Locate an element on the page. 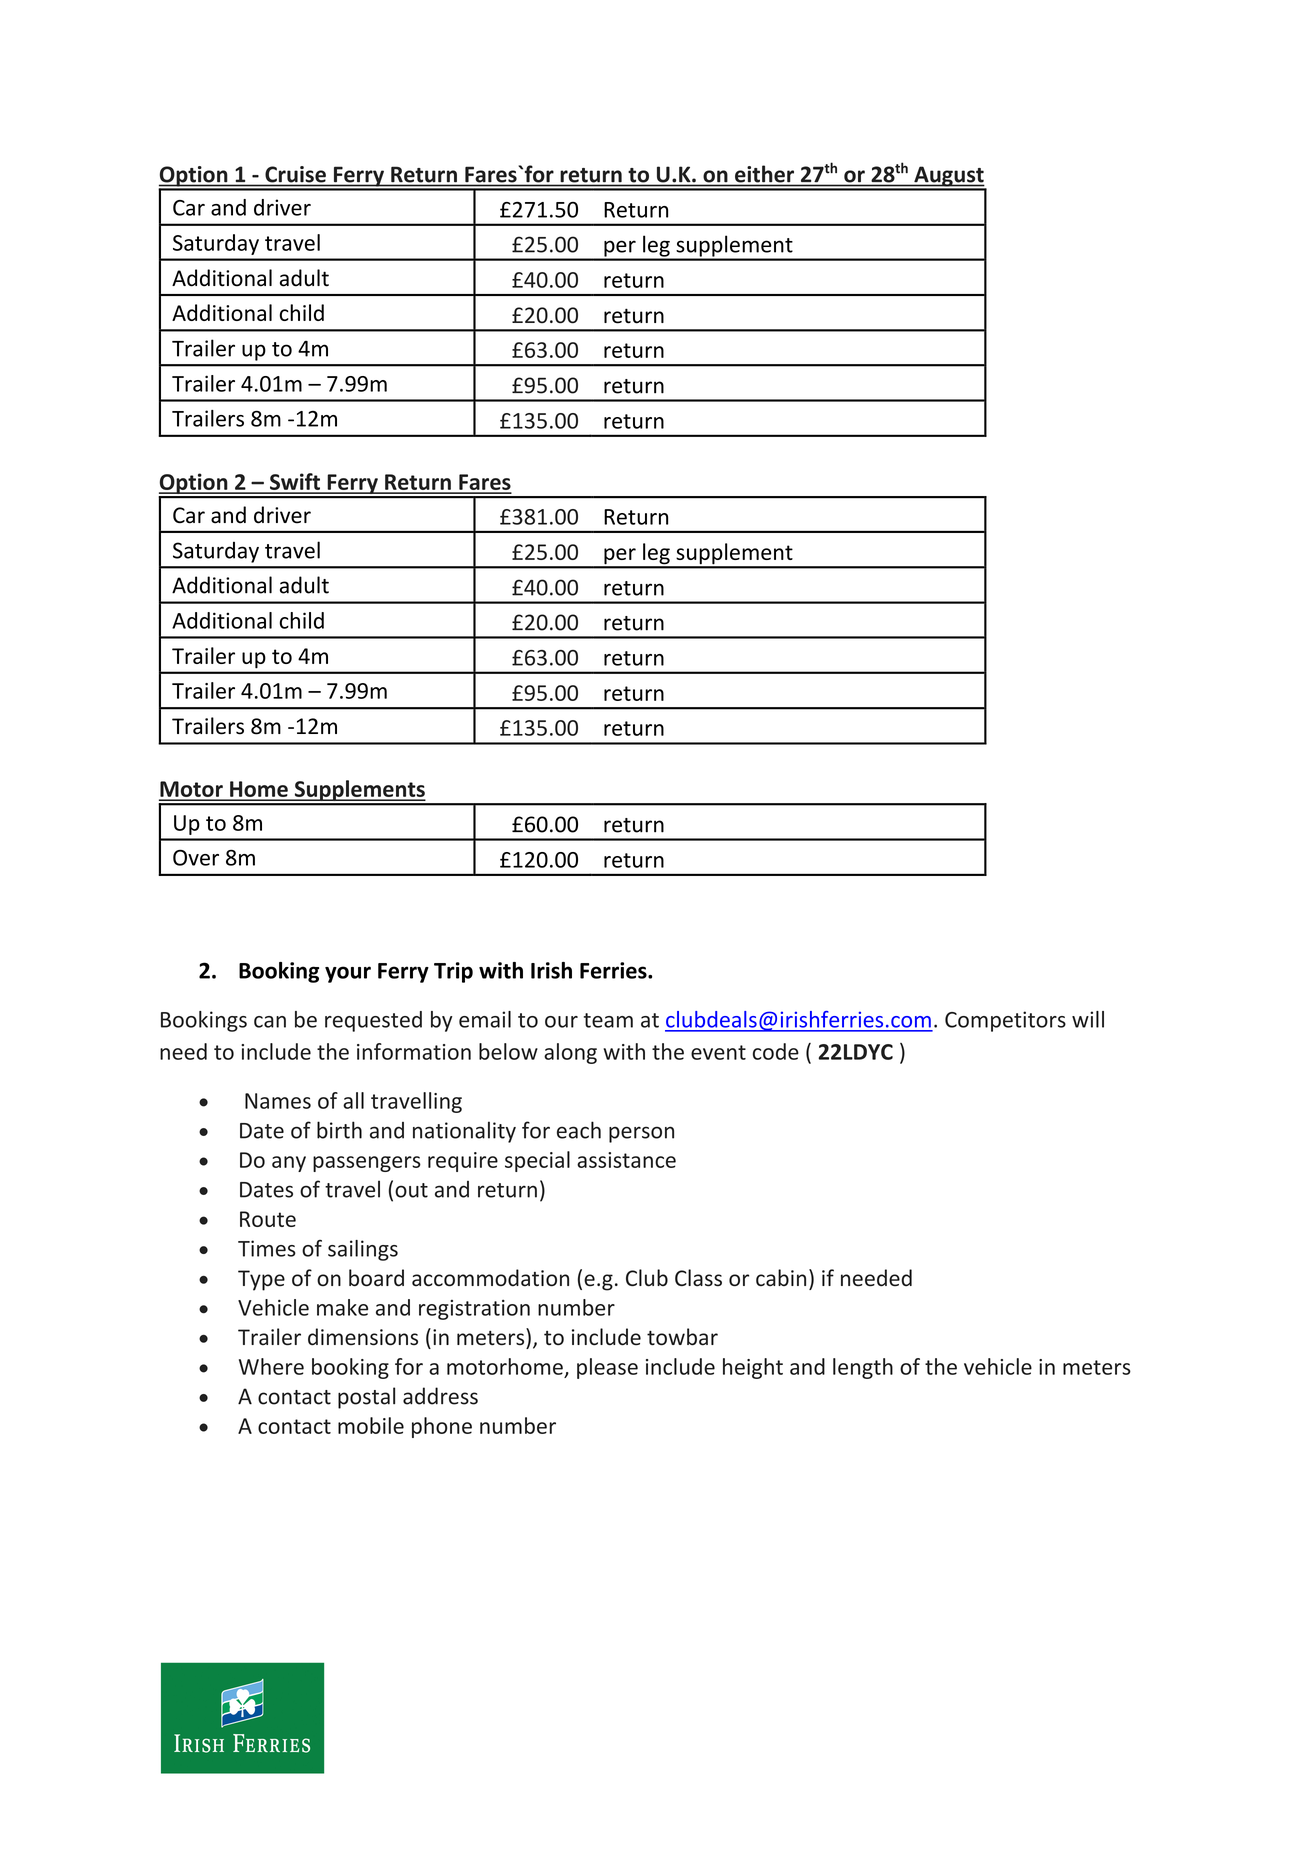  Over is located at coordinates (196, 857).
